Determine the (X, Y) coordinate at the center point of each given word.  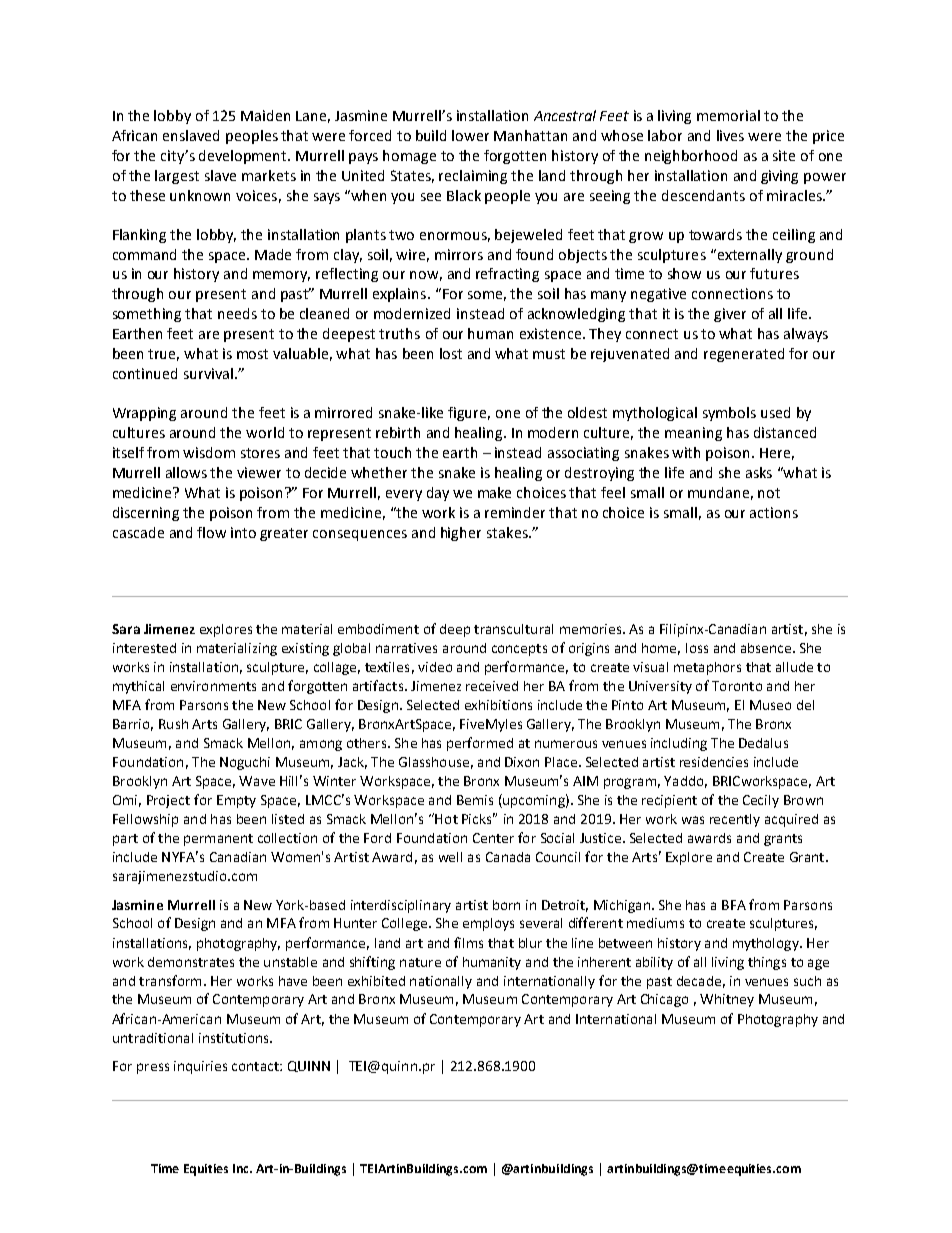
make (494, 492)
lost (451, 353)
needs (237, 313)
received (492, 686)
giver (730, 315)
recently (735, 820)
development (244, 157)
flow (211, 532)
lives (730, 135)
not (769, 493)
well (450, 857)
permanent (218, 840)
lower (470, 135)
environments (213, 686)
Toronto (737, 686)
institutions (235, 1038)
